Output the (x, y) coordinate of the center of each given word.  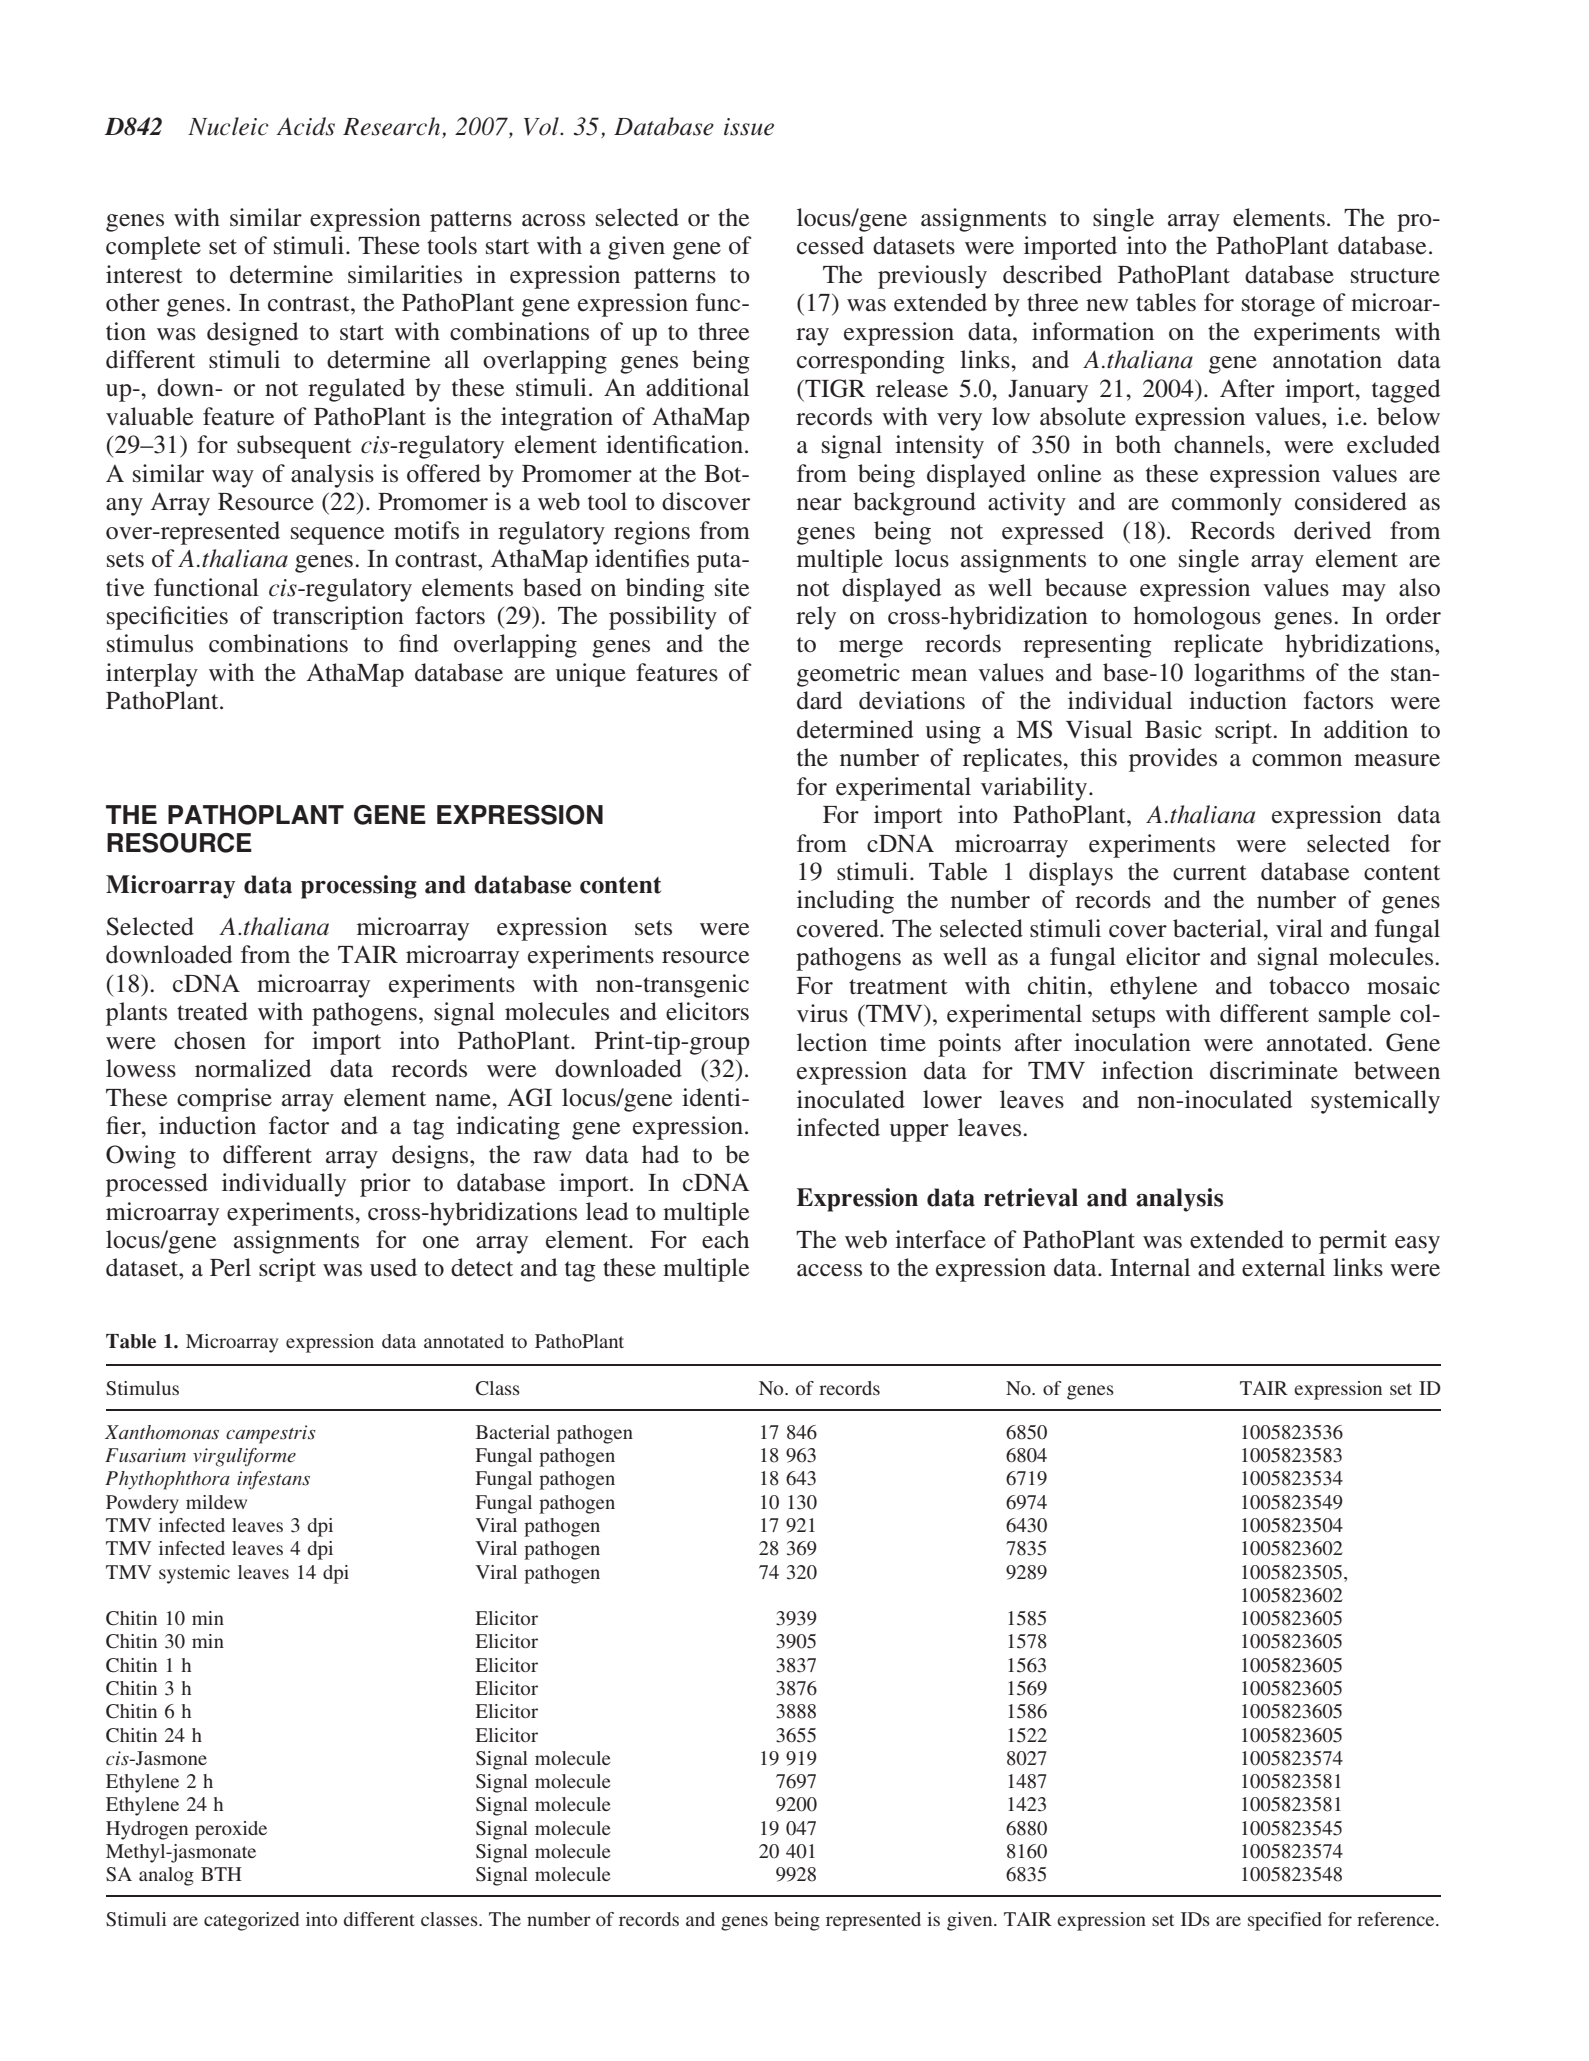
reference (1397, 1919)
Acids (305, 126)
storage (1278, 306)
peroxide (231, 1830)
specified (1285, 1921)
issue (749, 127)
